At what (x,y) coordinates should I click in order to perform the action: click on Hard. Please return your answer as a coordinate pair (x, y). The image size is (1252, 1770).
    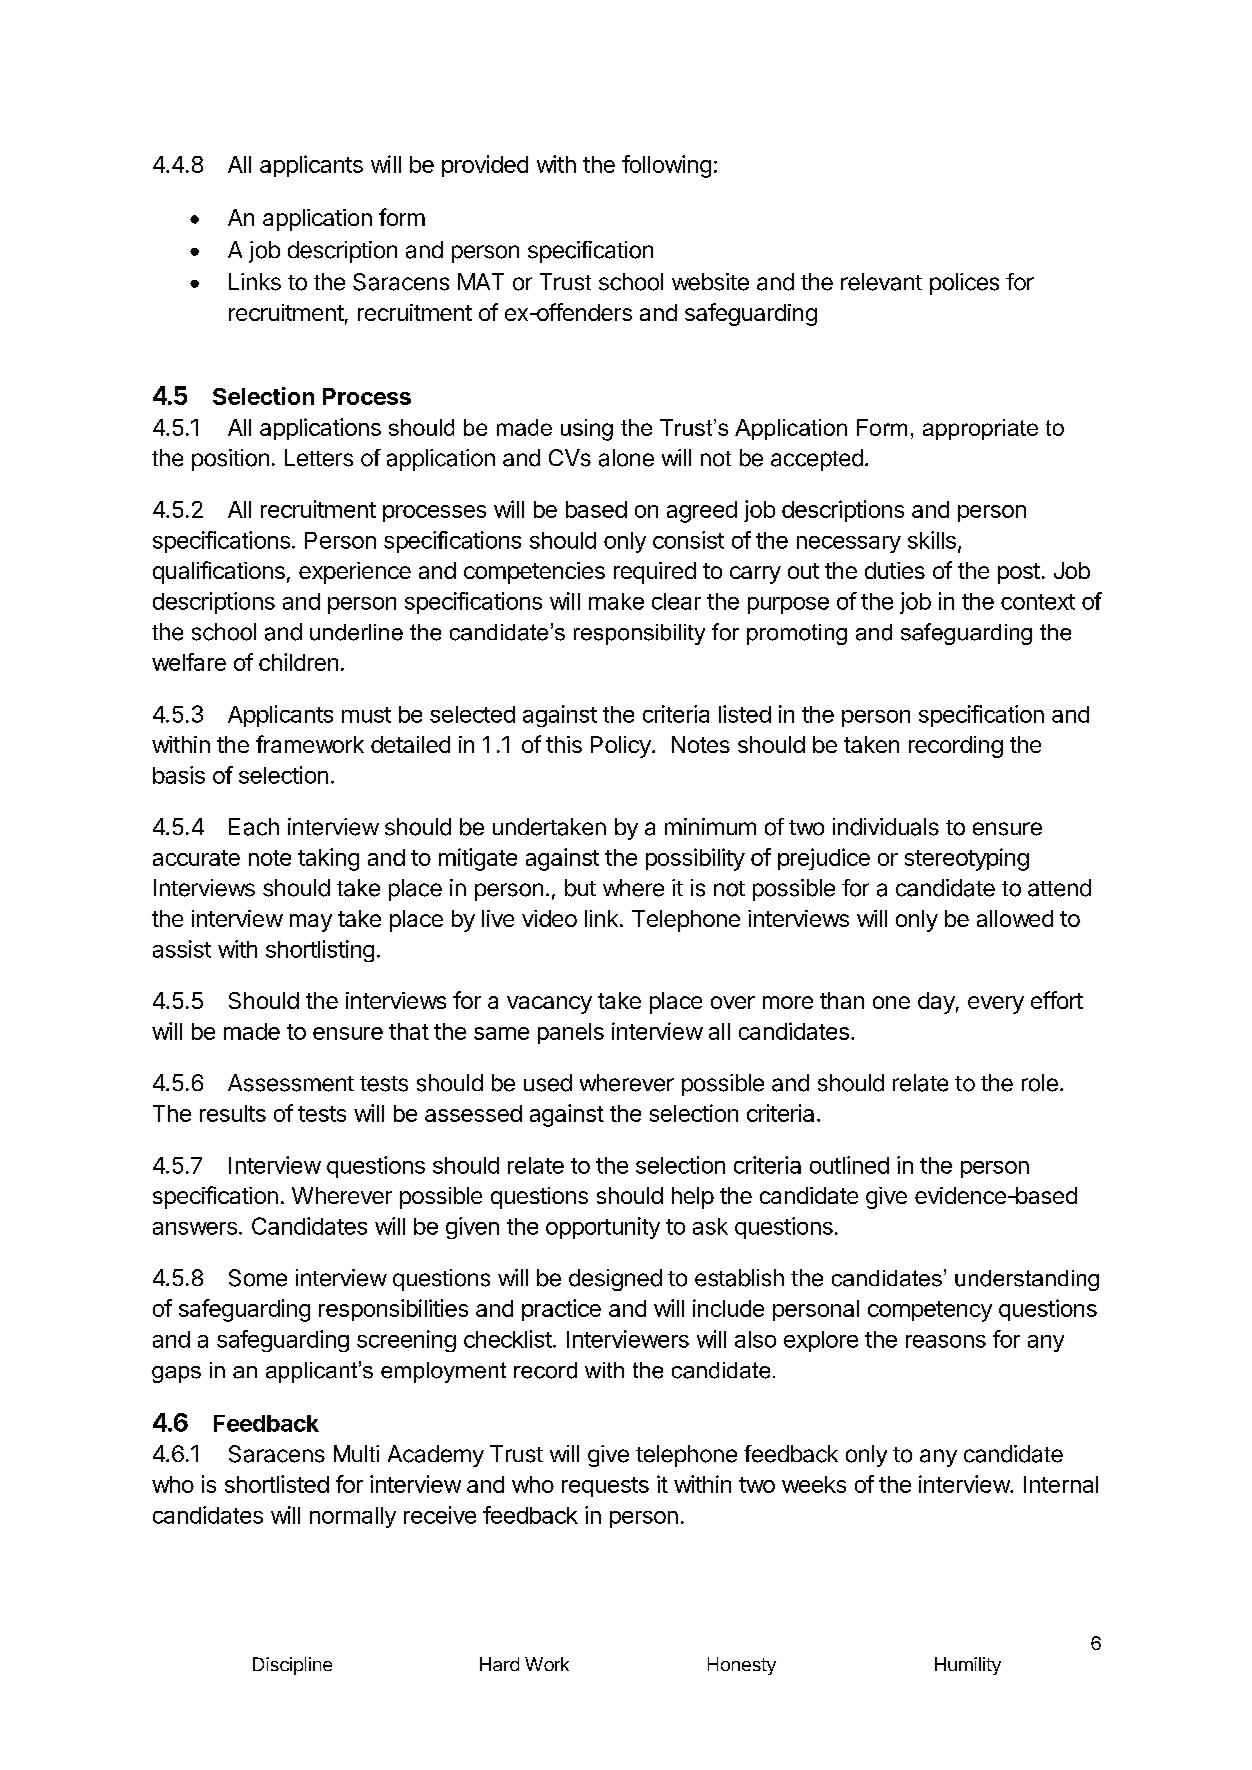
    Looking at the image, I should click on (499, 1664).
